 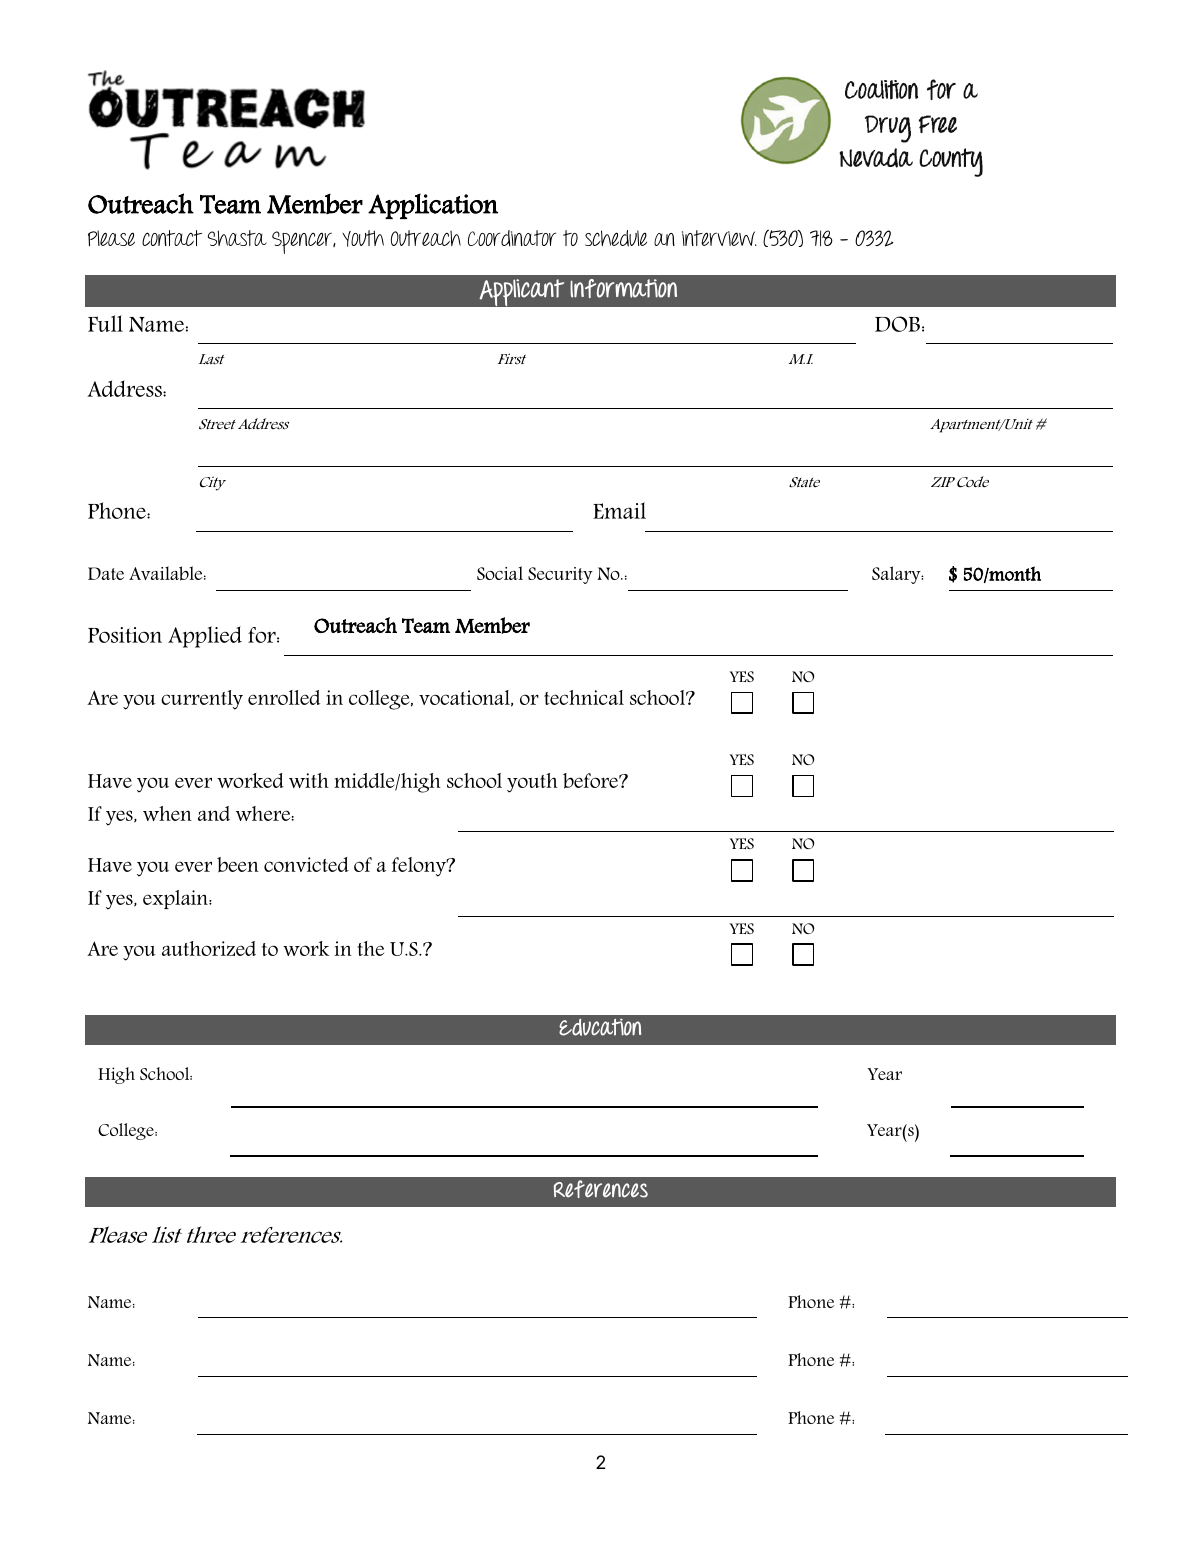 I want to click on interview, so click(x=719, y=238).
